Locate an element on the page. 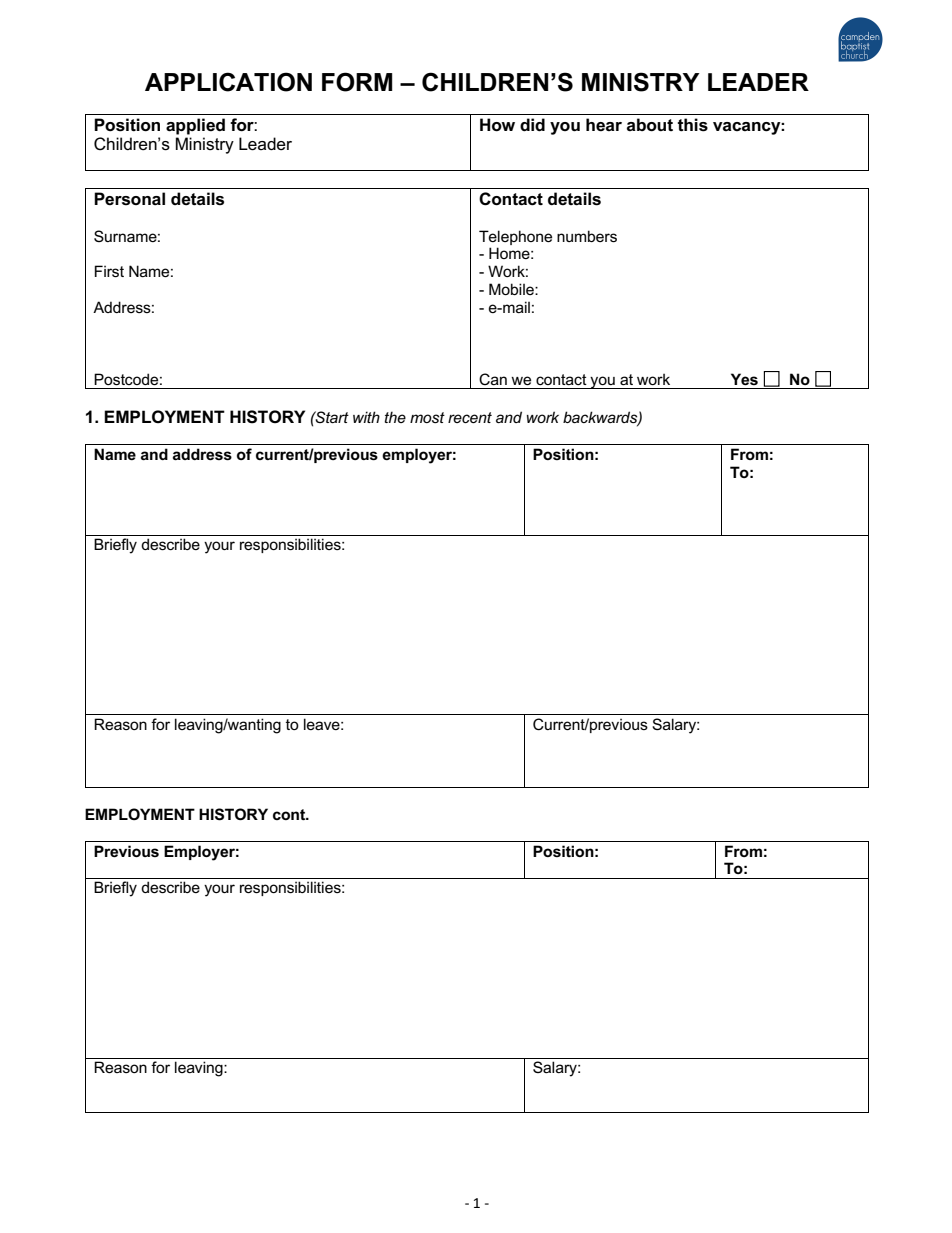  with is located at coordinates (366, 417).
